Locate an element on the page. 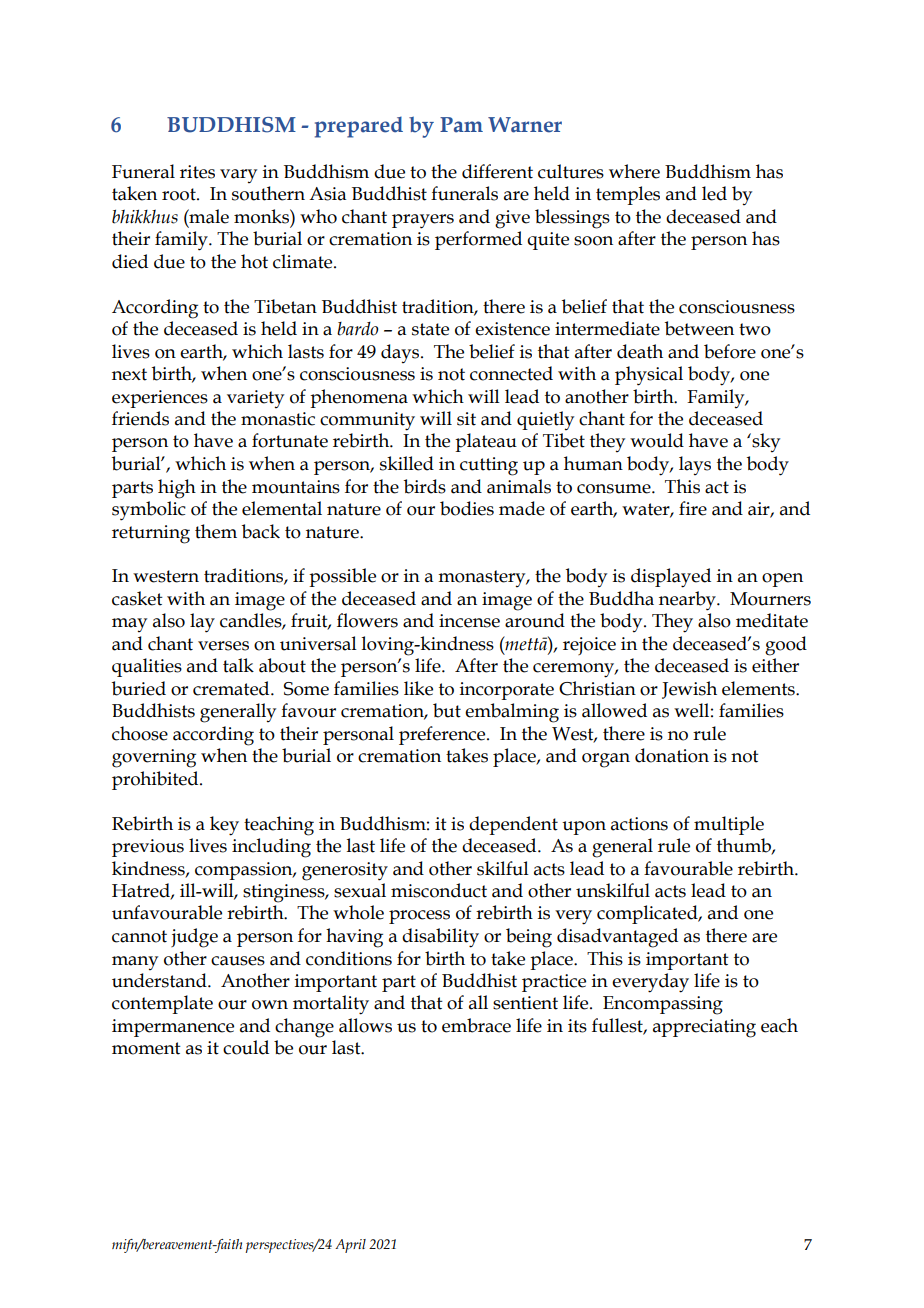 This page has width=924, height=1308. April is located at coordinates (350, 1246).
